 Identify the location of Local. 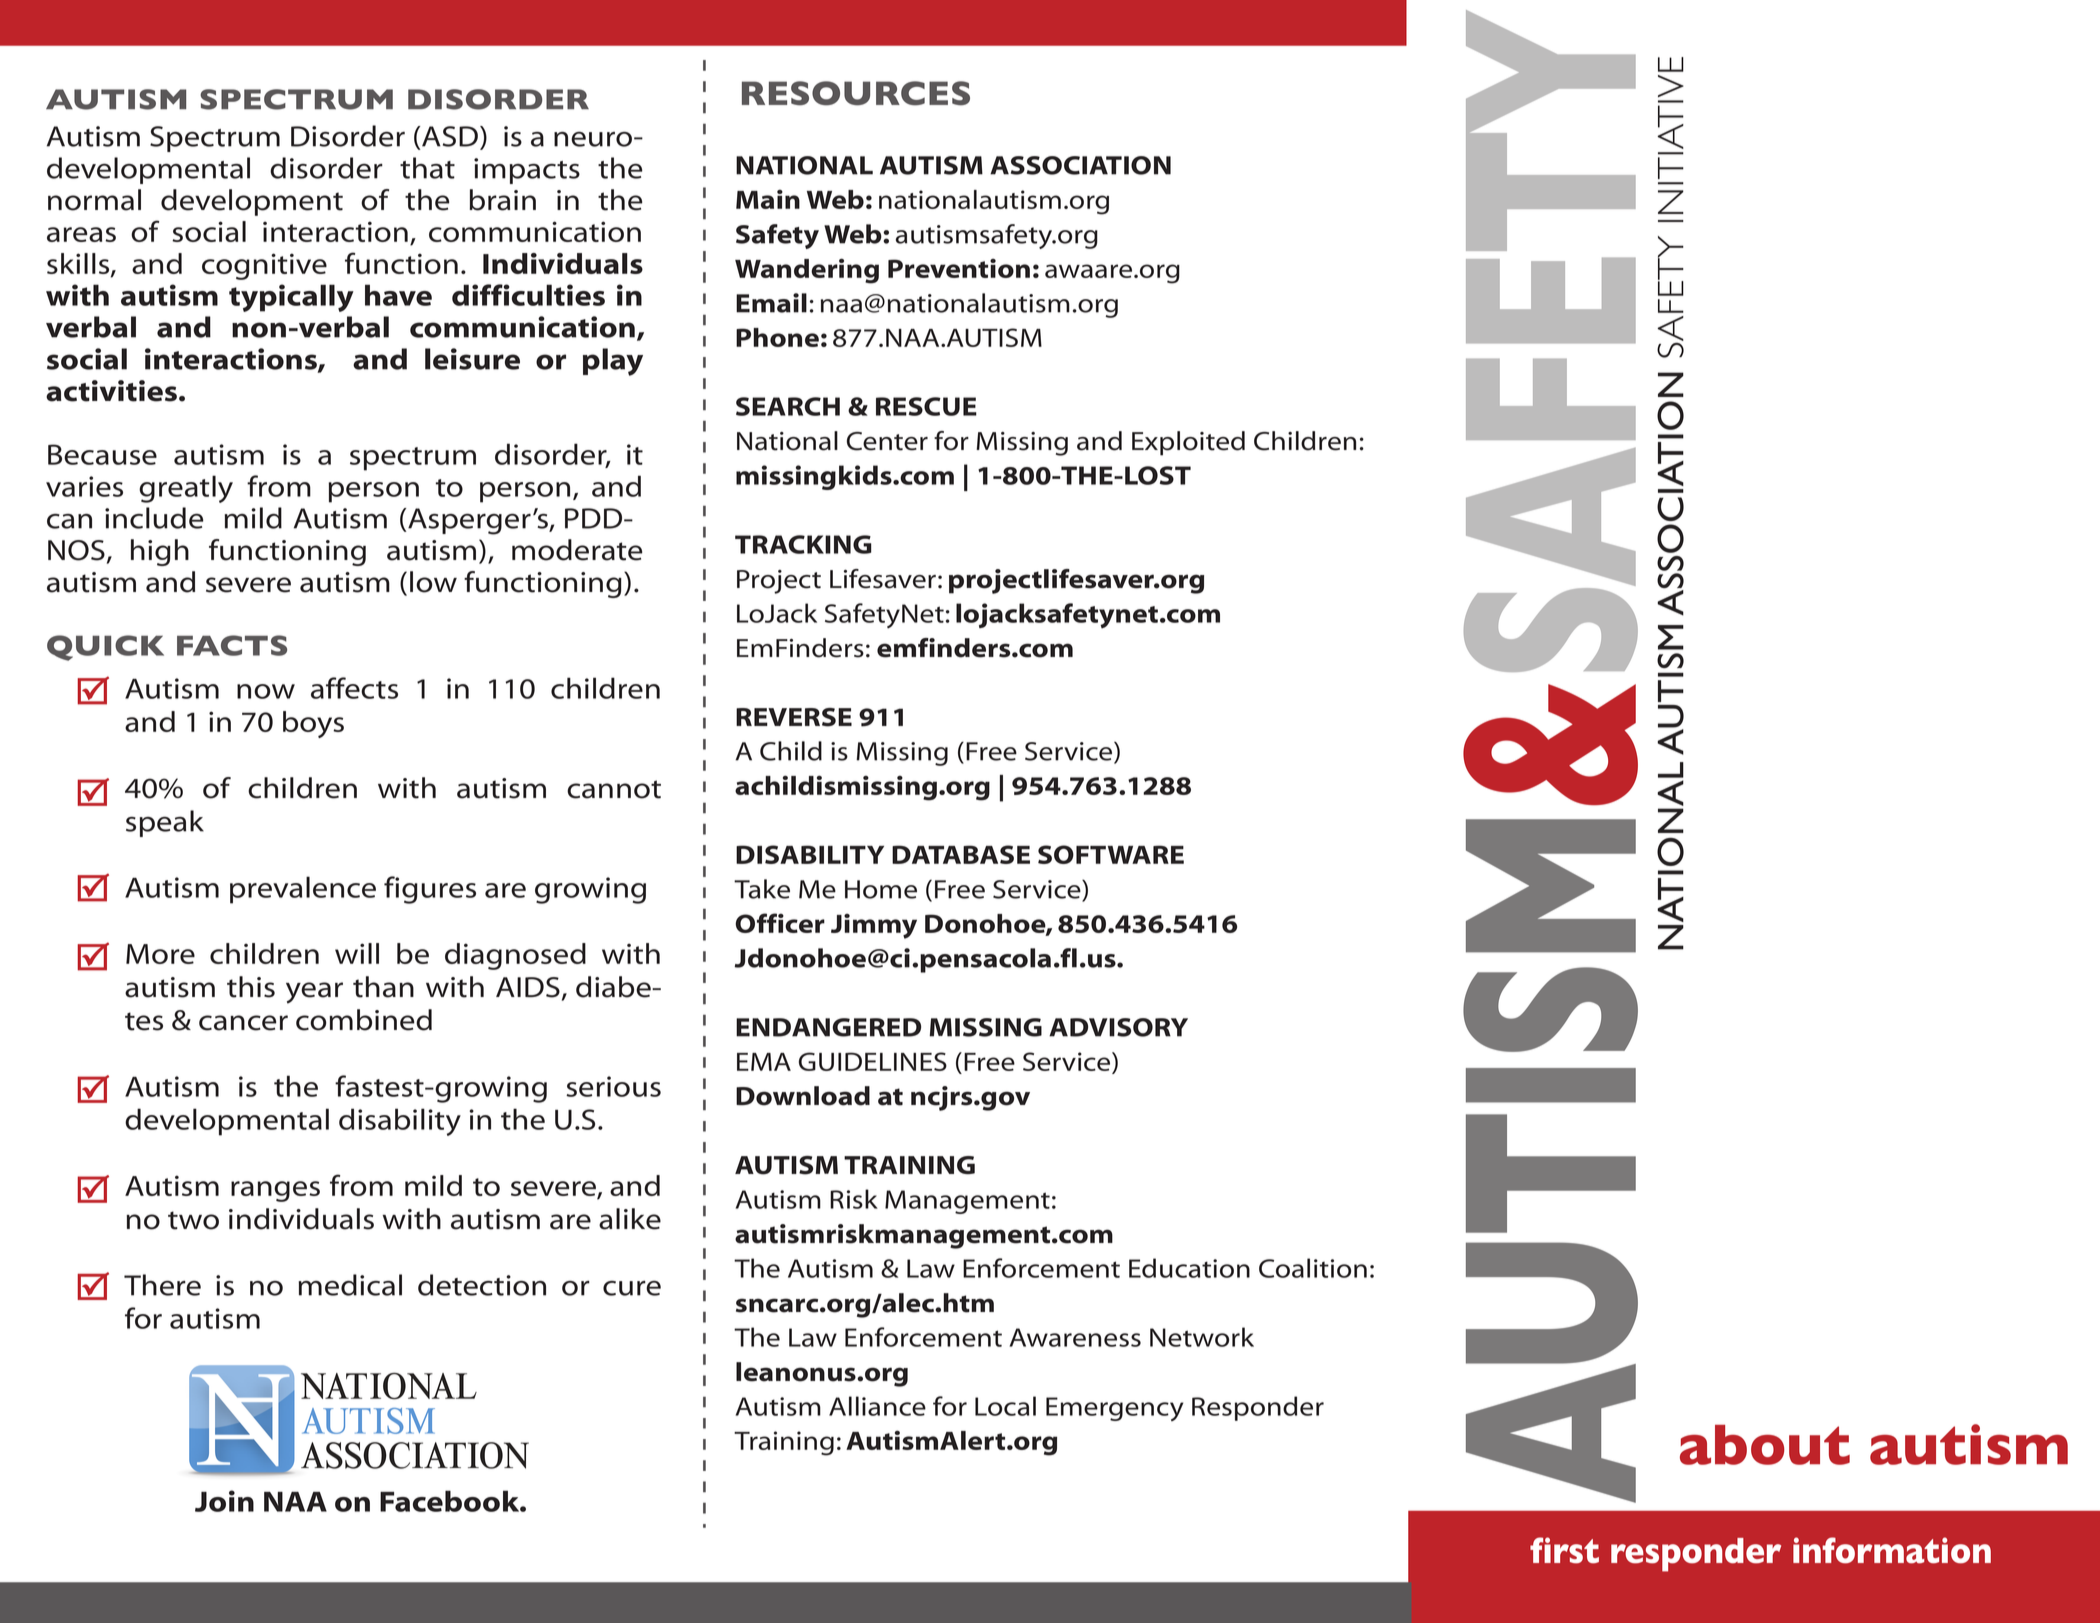
(1005, 1406).
